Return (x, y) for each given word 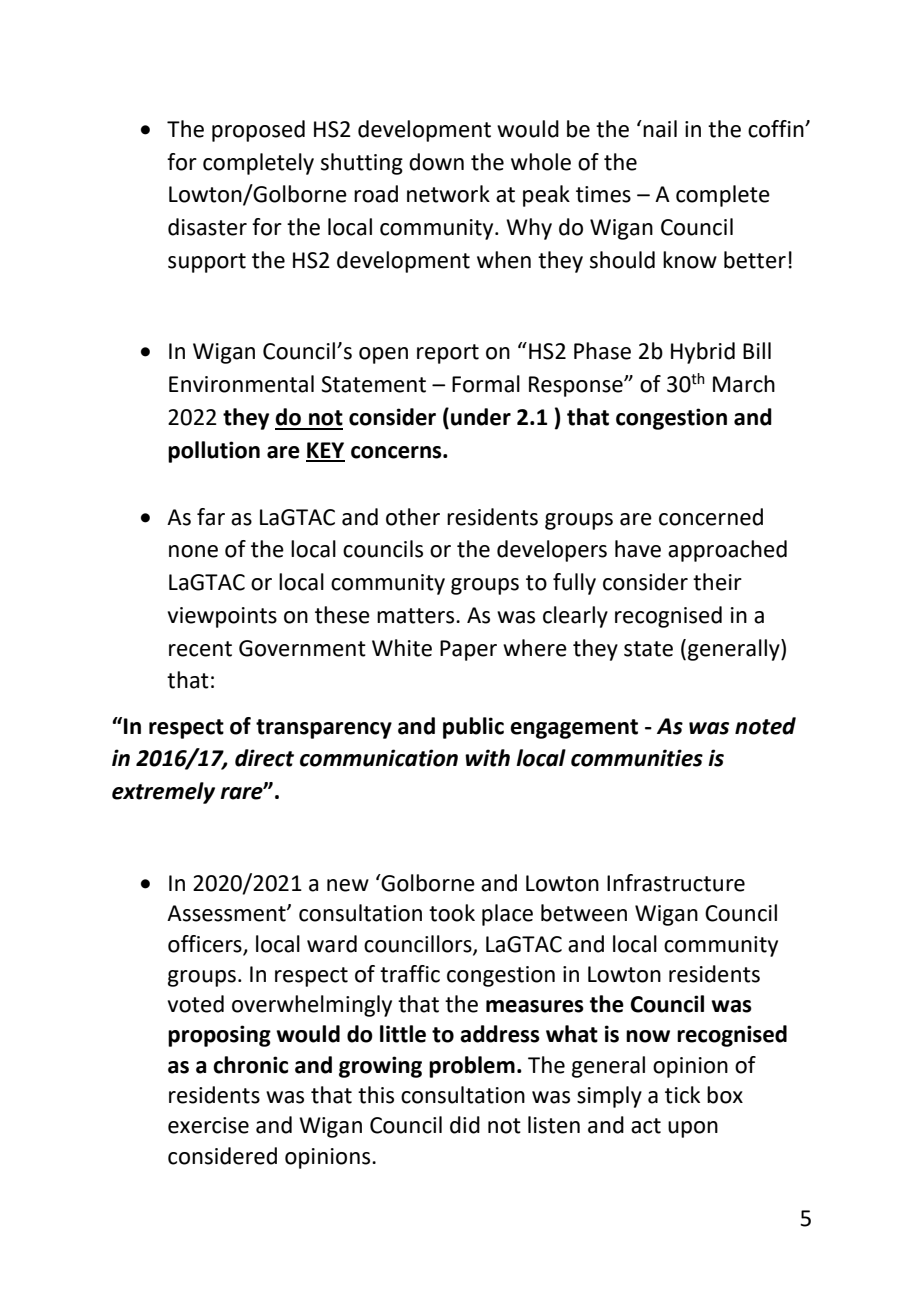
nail (659, 129)
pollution (214, 452)
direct (264, 758)
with (487, 758)
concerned (711, 517)
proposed (258, 131)
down (436, 162)
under (481, 417)
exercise (208, 1125)
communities (637, 758)
